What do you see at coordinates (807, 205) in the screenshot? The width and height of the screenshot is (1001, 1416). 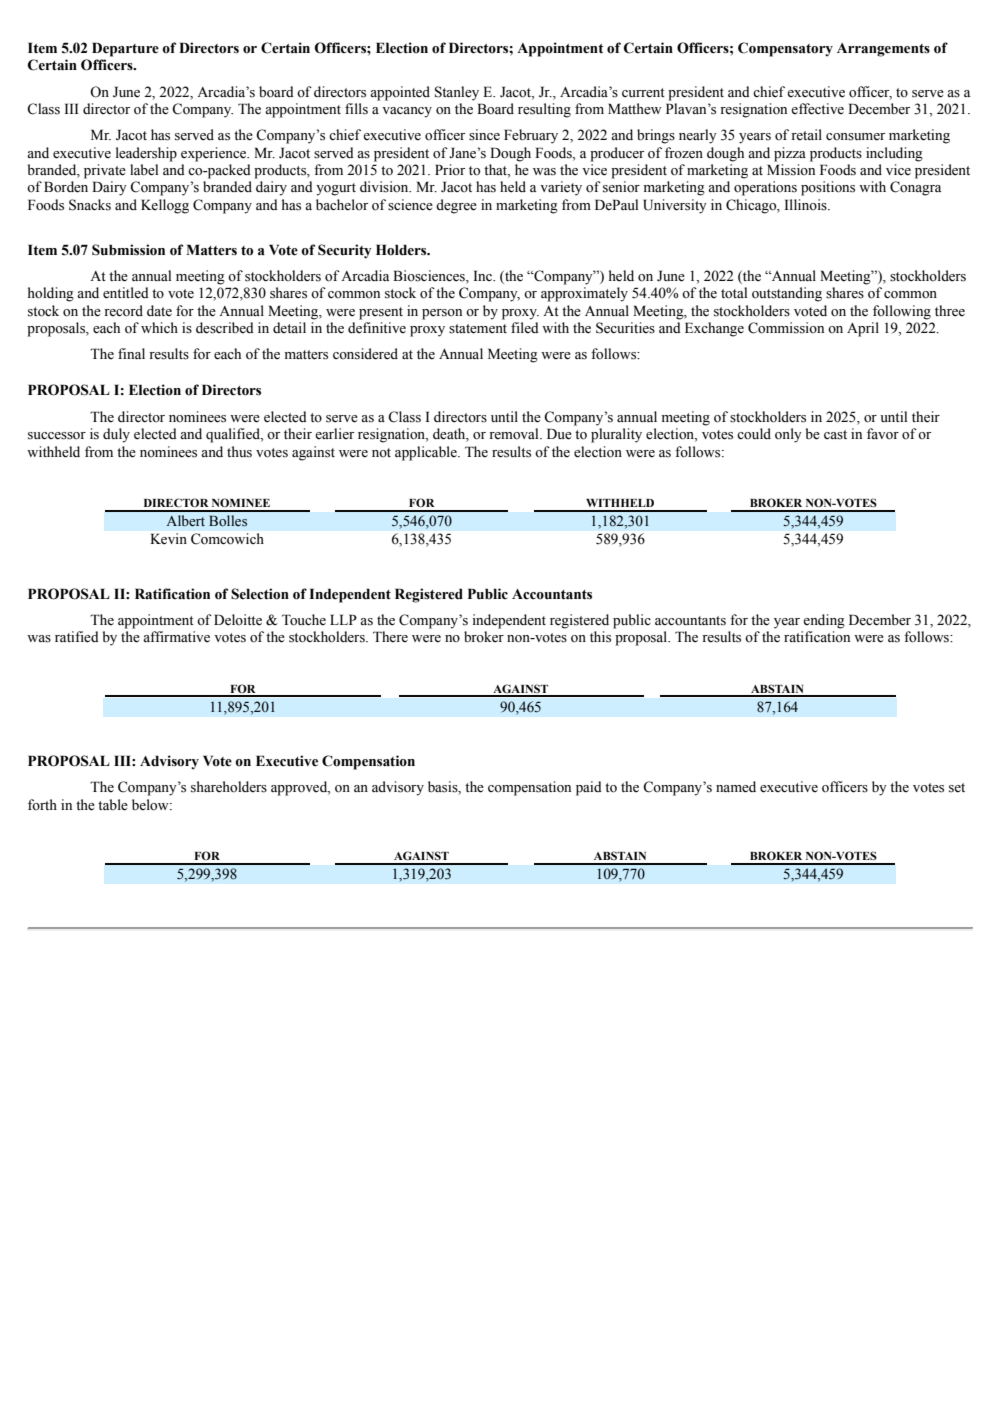 I see `Illinois` at bounding box center [807, 205].
